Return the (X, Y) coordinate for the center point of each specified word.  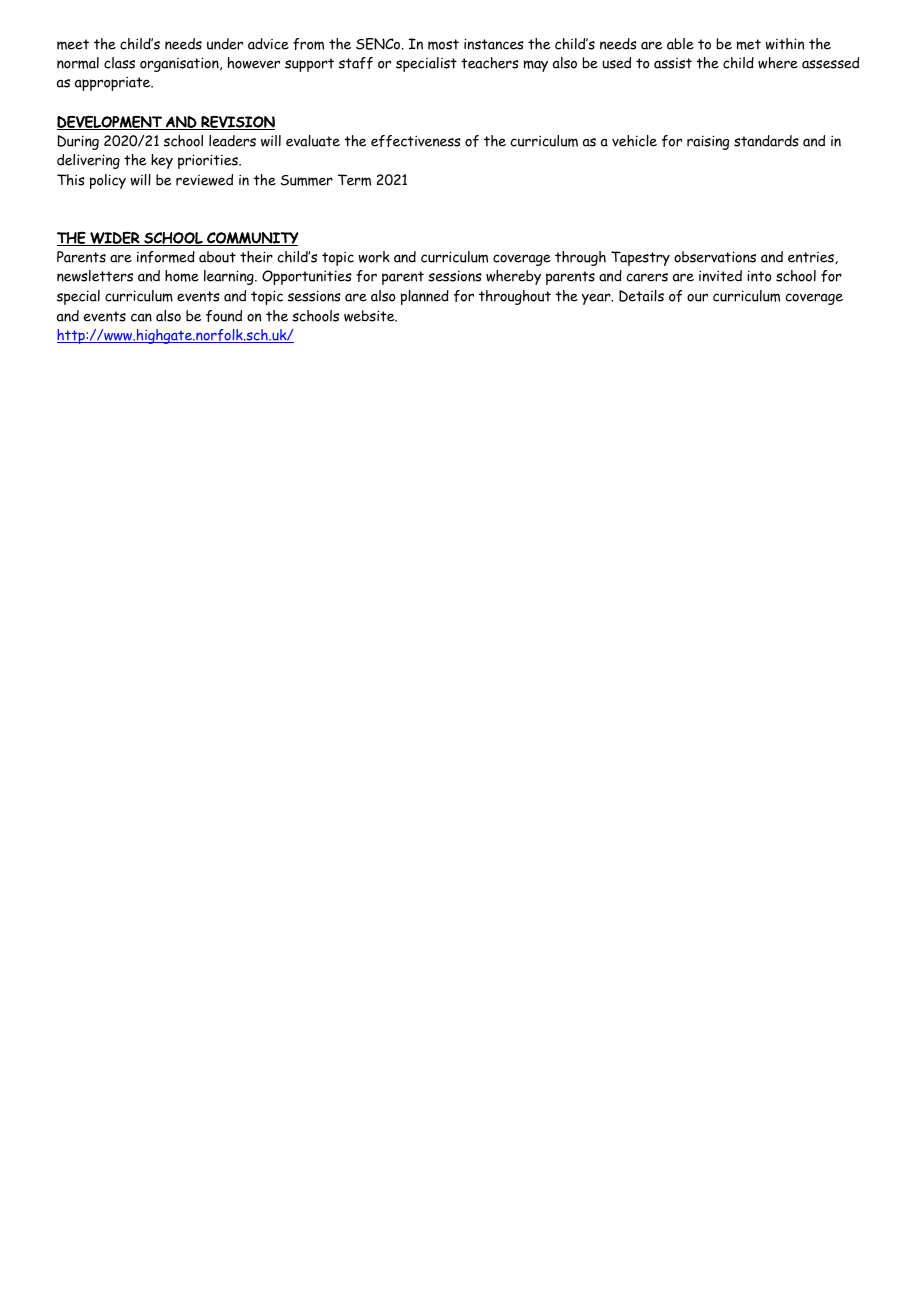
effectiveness (416, 141)
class (119, 63)
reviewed (204, 180)
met (749, 44)
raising (708, 142)
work (374, 257)
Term (354, 180)
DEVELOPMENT (110, 123)
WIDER (115, 238)
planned (425, 297)
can (141, 317)
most (443, 44)
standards (766, 141)
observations (715, 257)
